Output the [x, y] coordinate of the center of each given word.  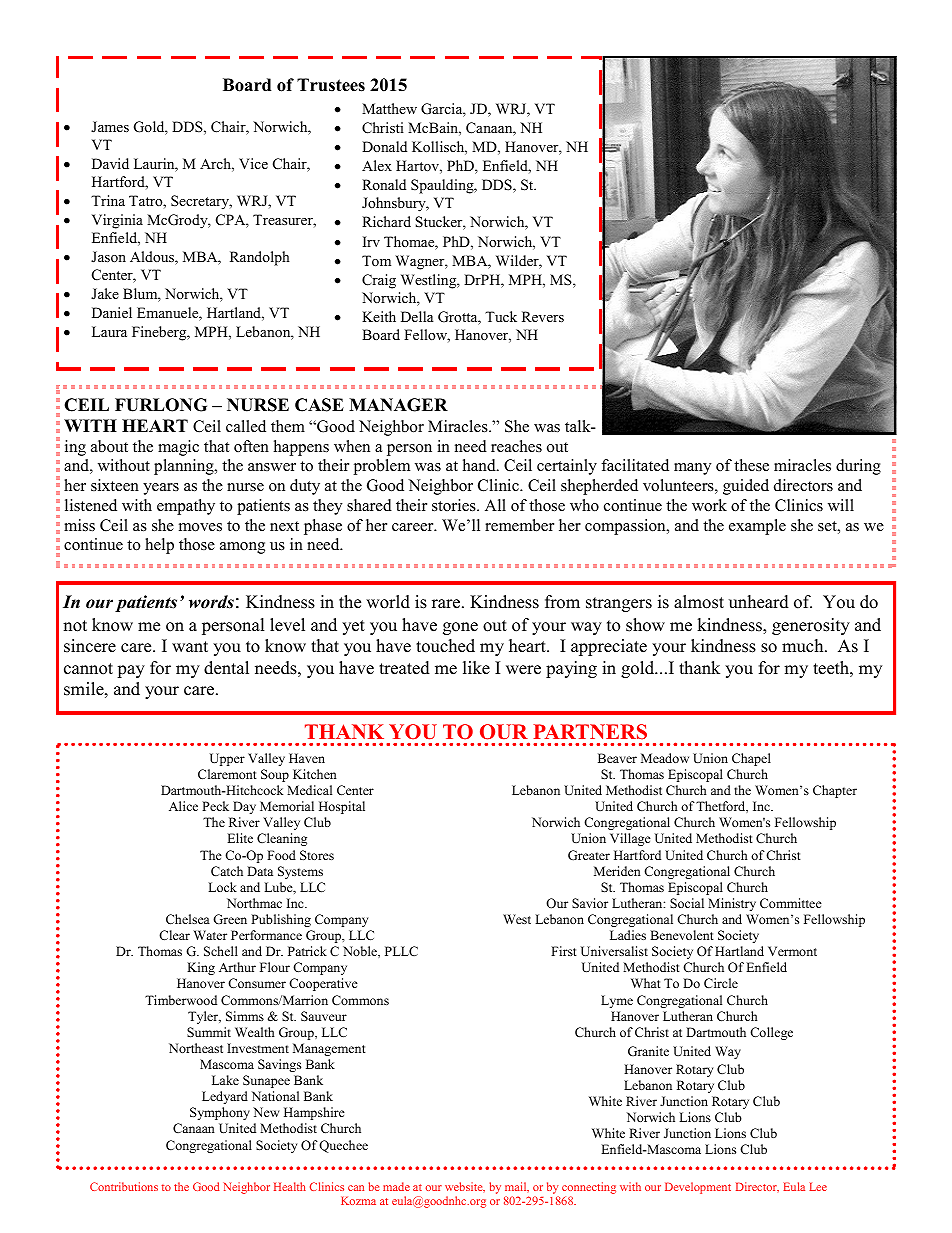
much [804, 646]
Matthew [389, 108]
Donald [384, 146]
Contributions [124, 1186]
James [110, 126]
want [190, 646]
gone [460, 628]
